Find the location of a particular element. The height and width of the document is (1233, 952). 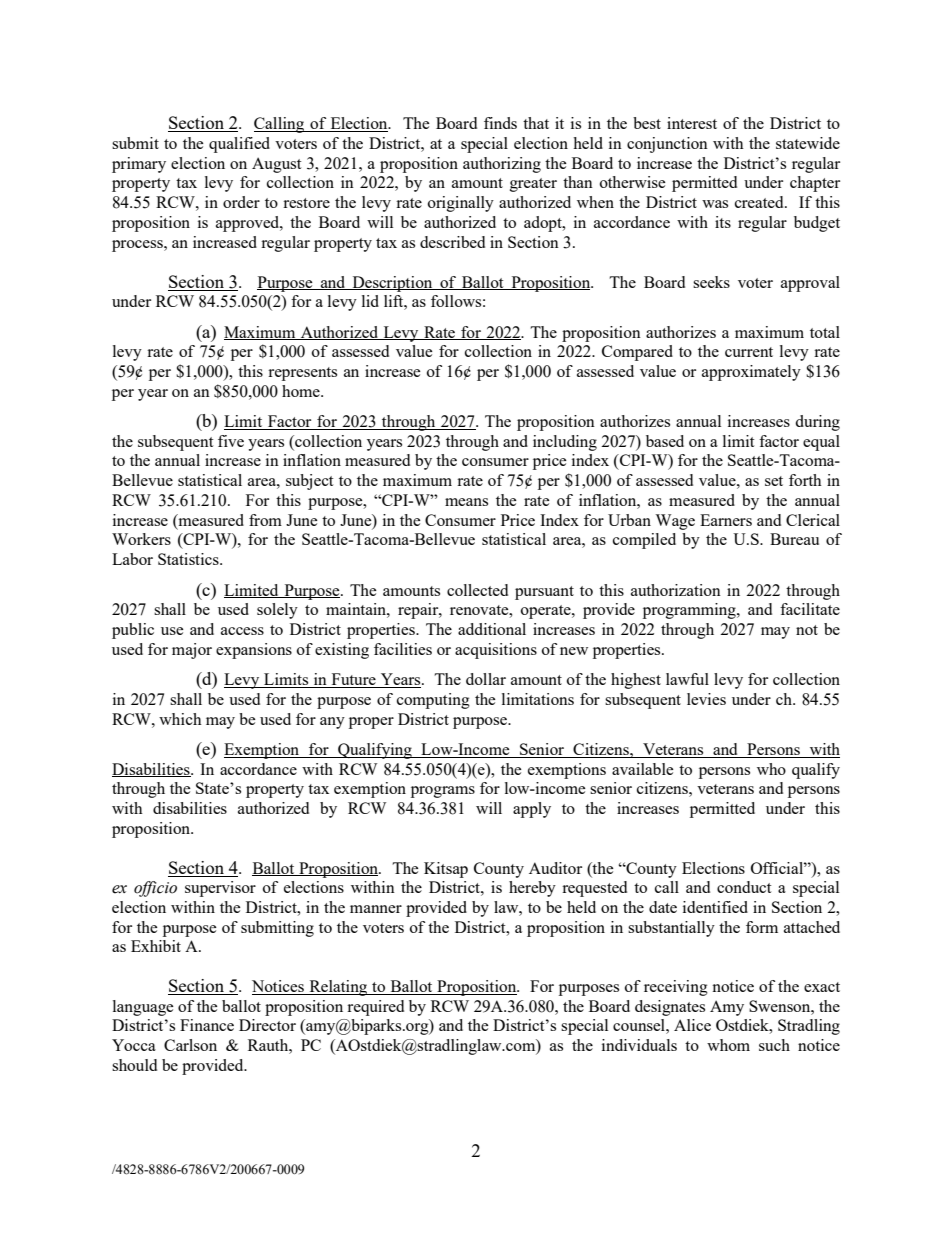

means is located at coordinates (466, 502).
